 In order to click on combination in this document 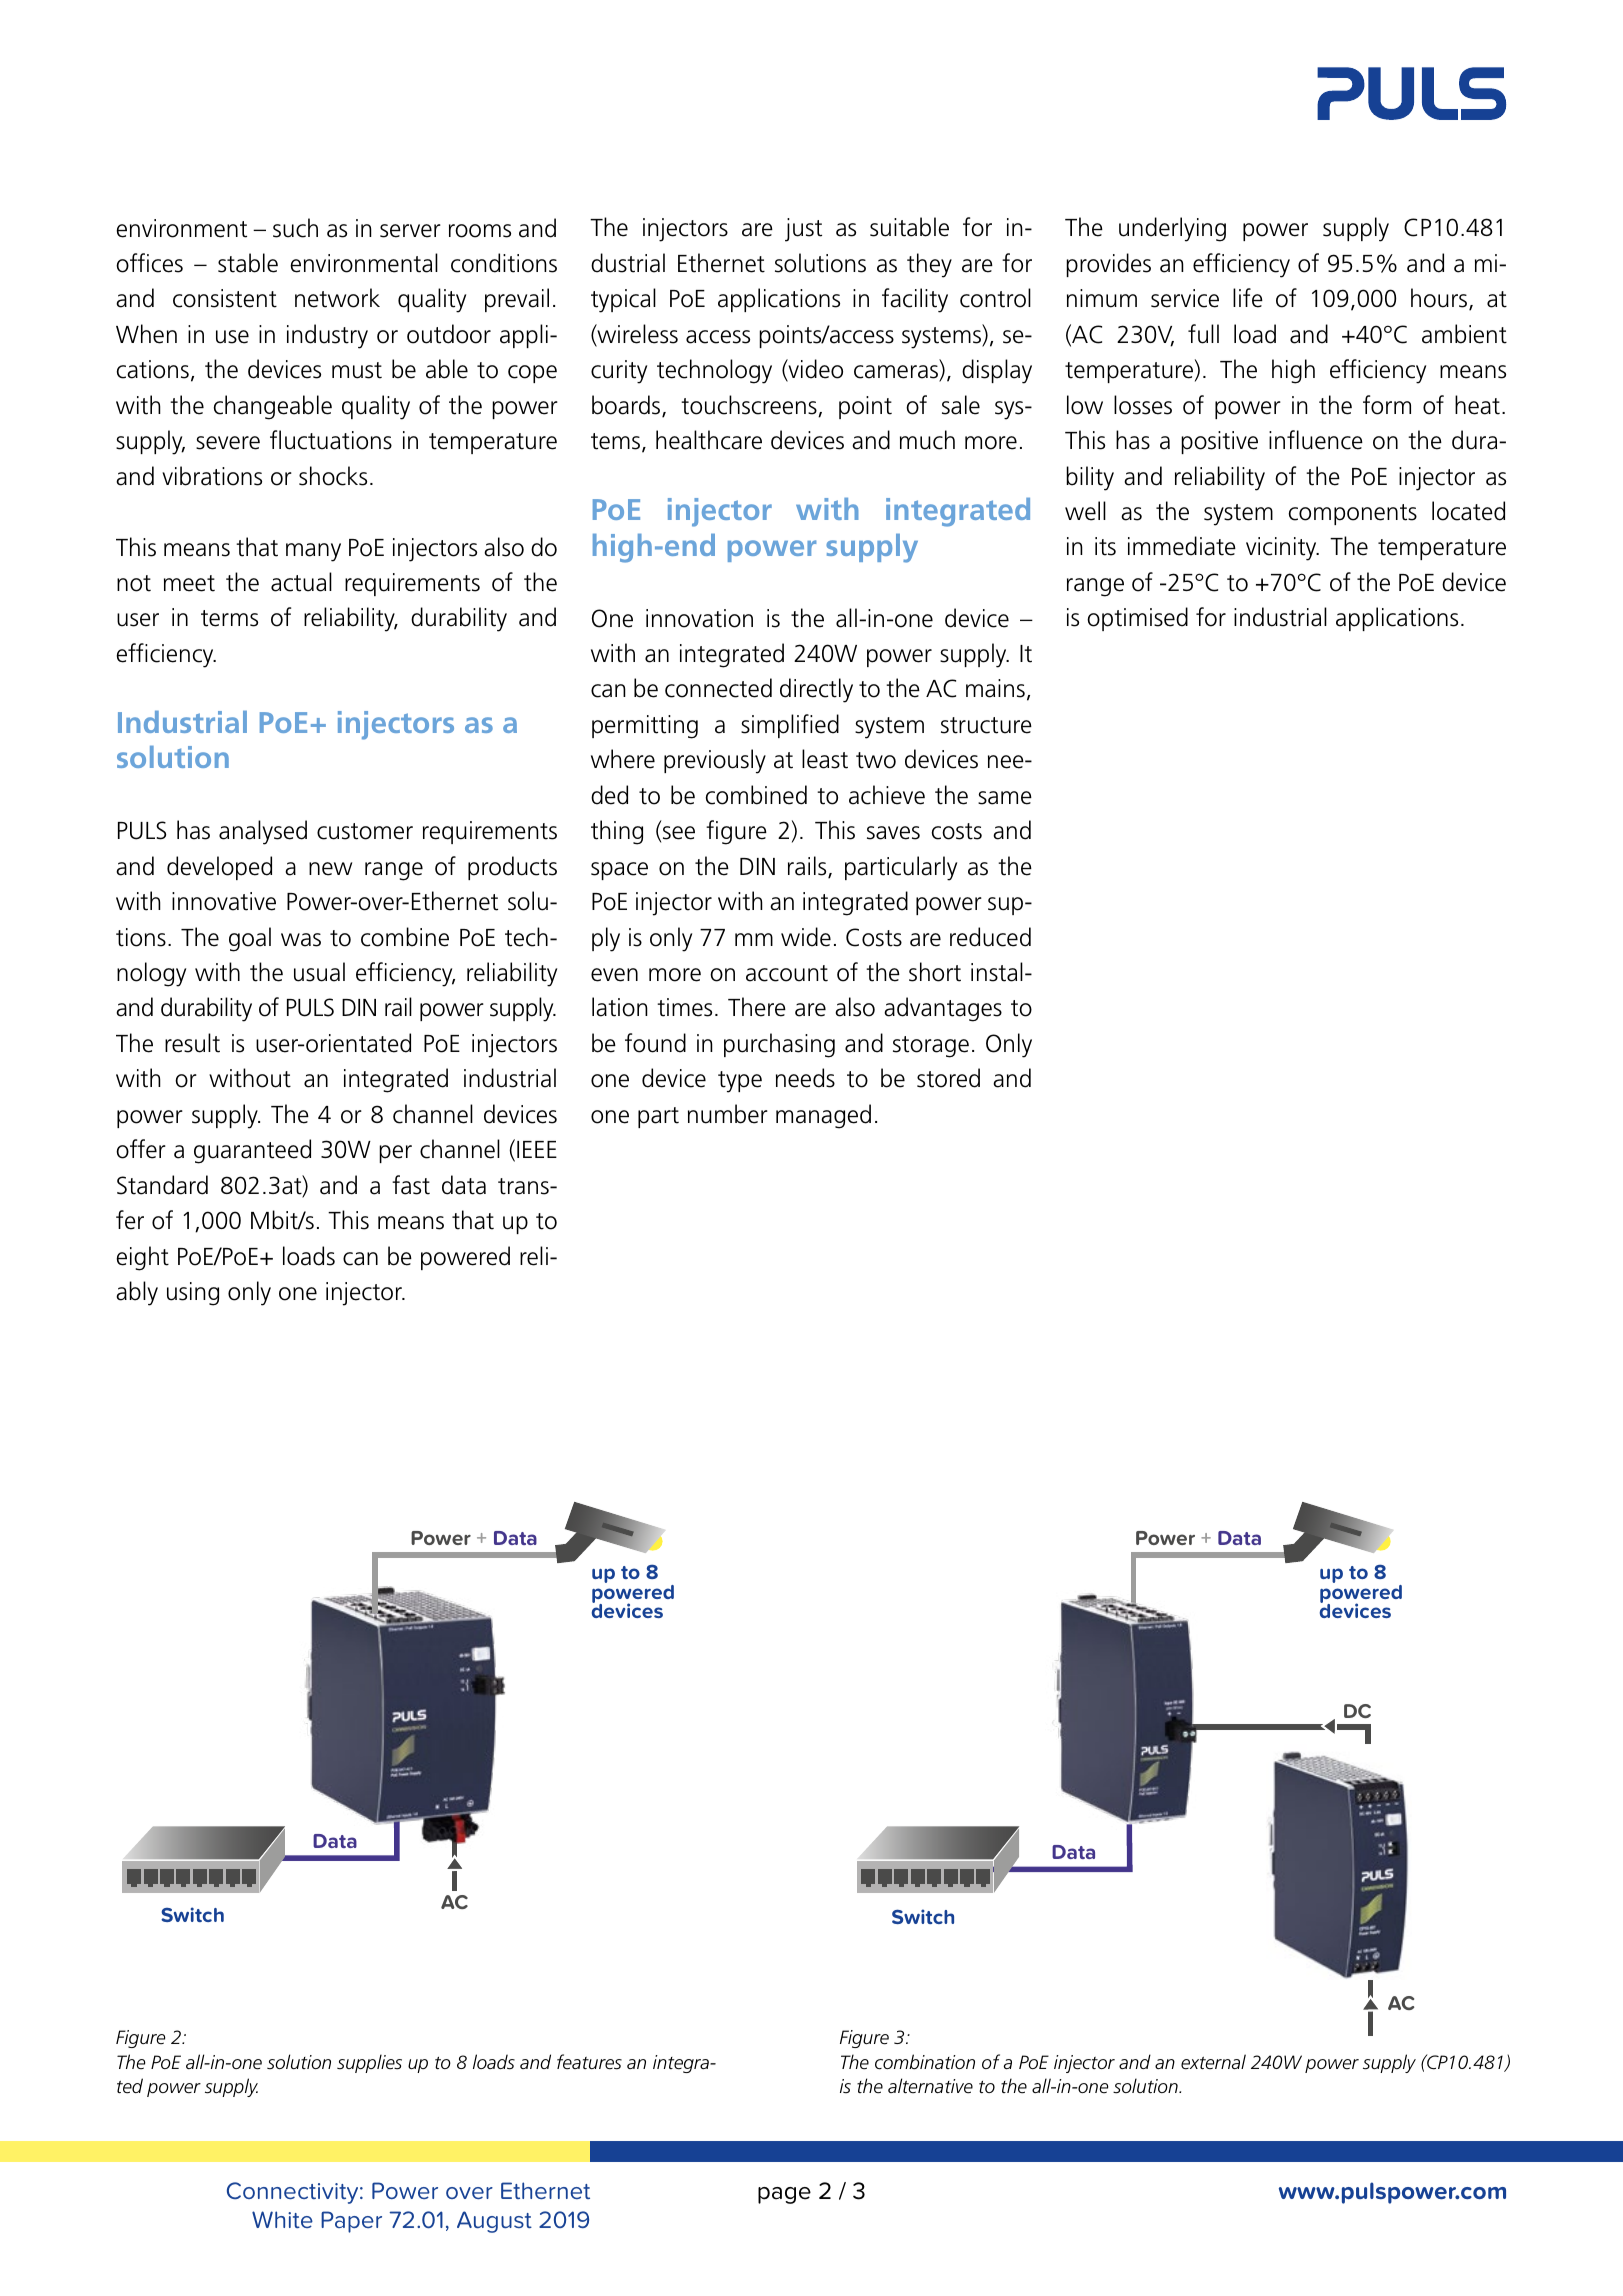, I will do `click(925, 2062)`.
